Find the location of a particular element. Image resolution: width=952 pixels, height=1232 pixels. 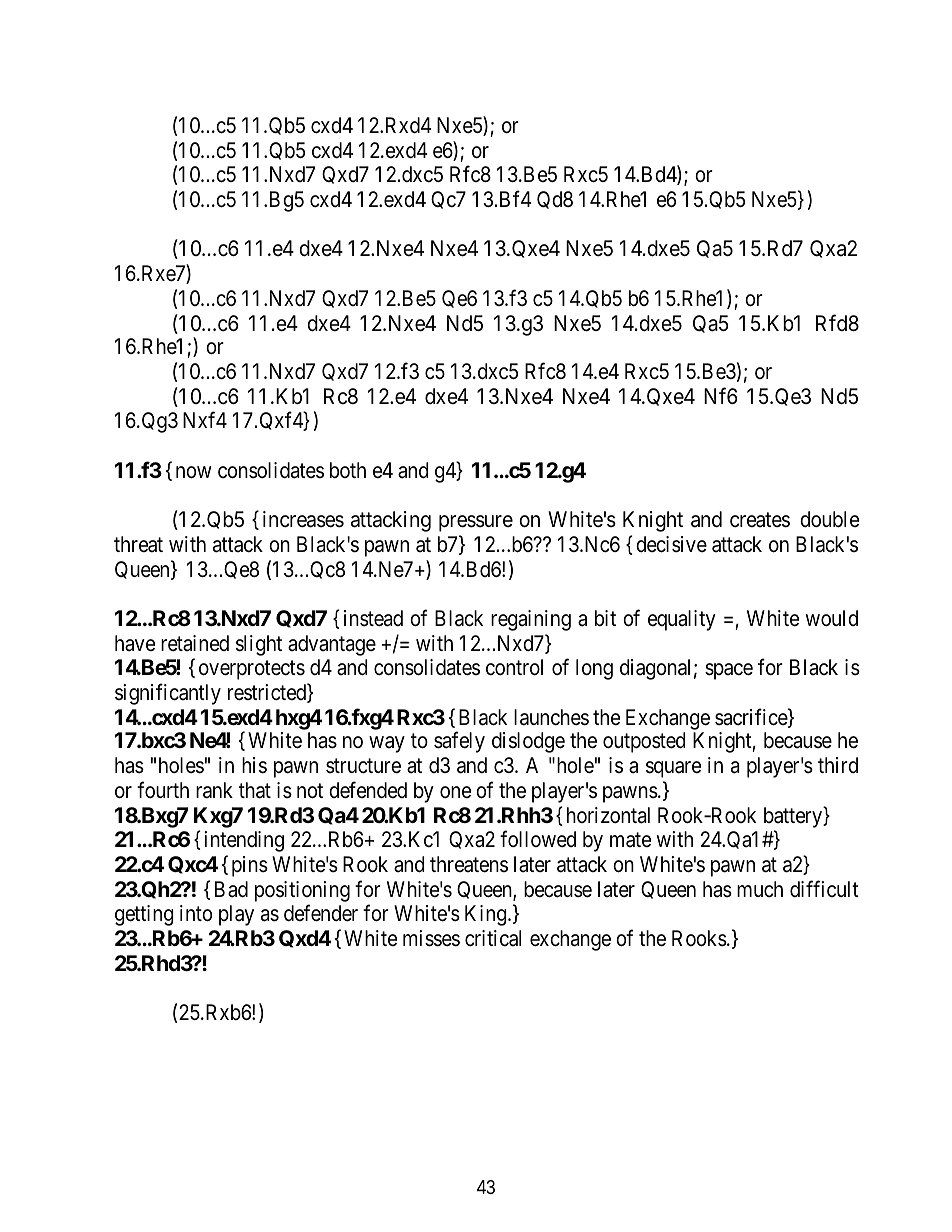

rank is located at coordinates (214, 790).
